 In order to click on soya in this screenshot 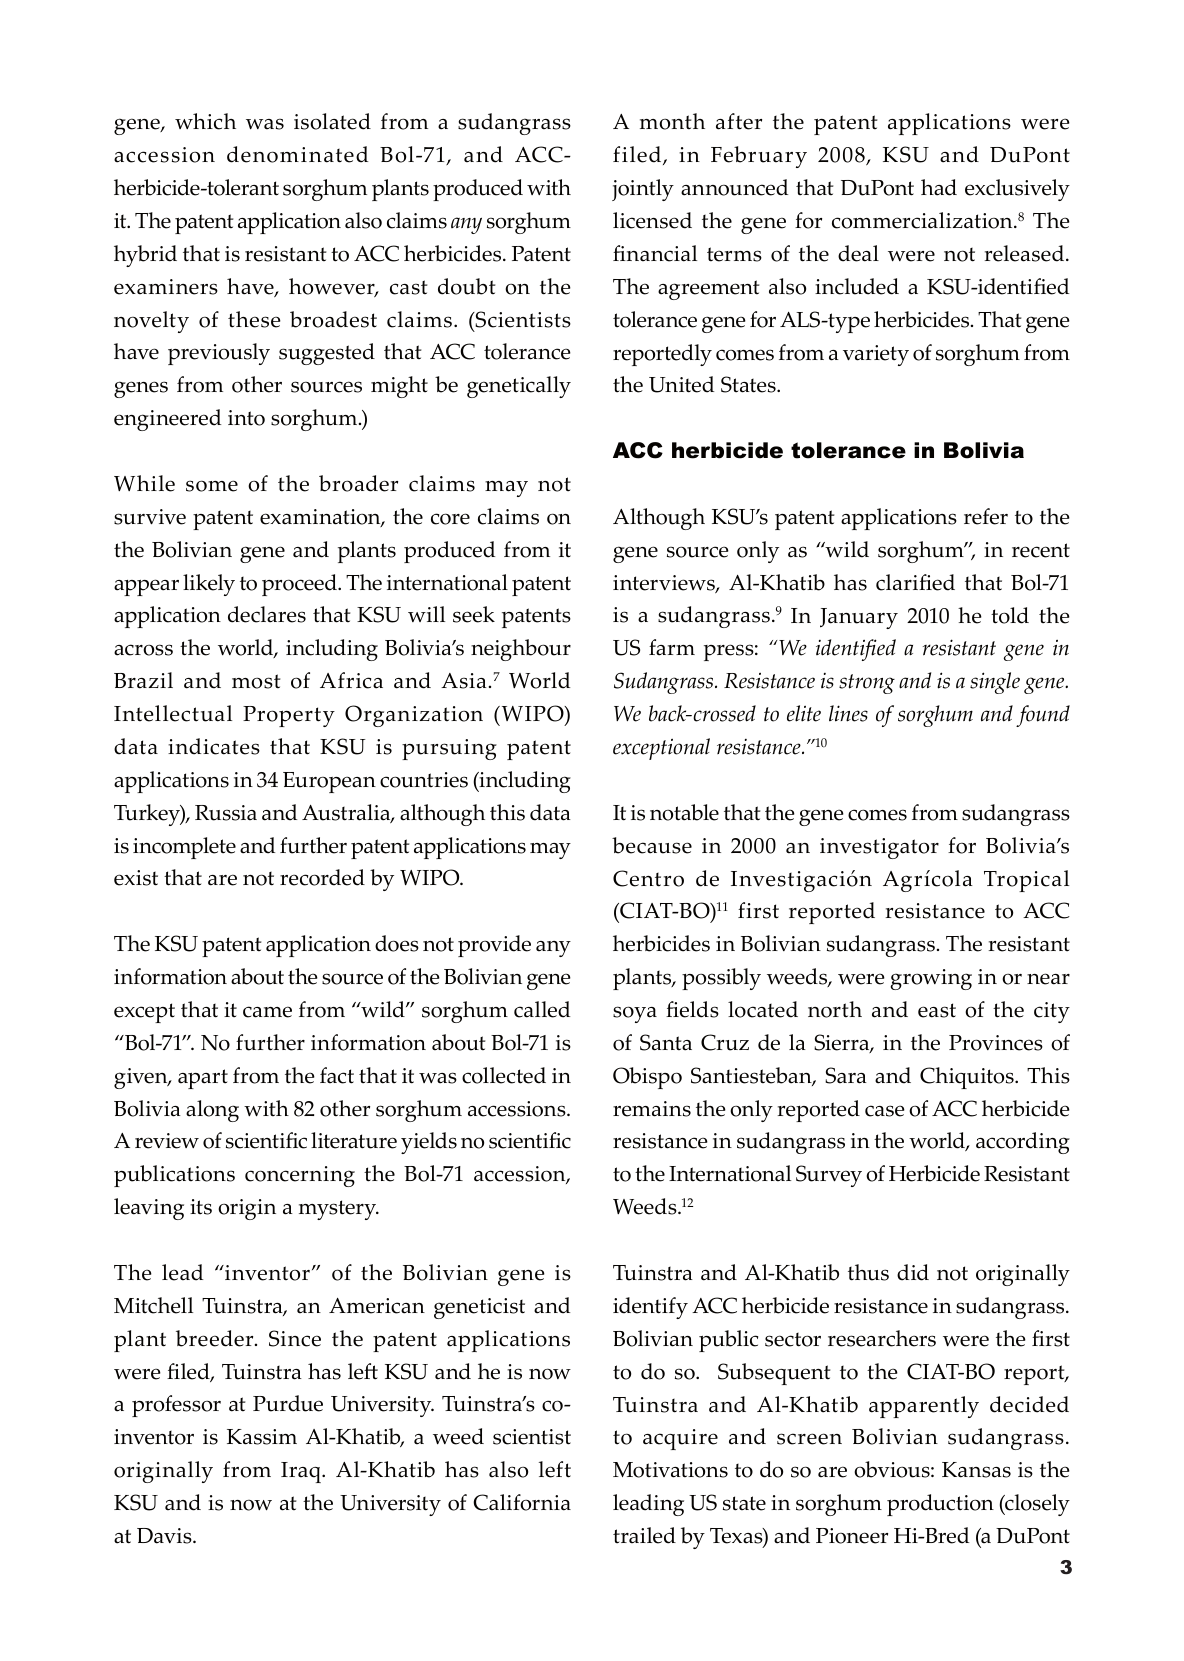, I will do `click(635, 1014)`.
